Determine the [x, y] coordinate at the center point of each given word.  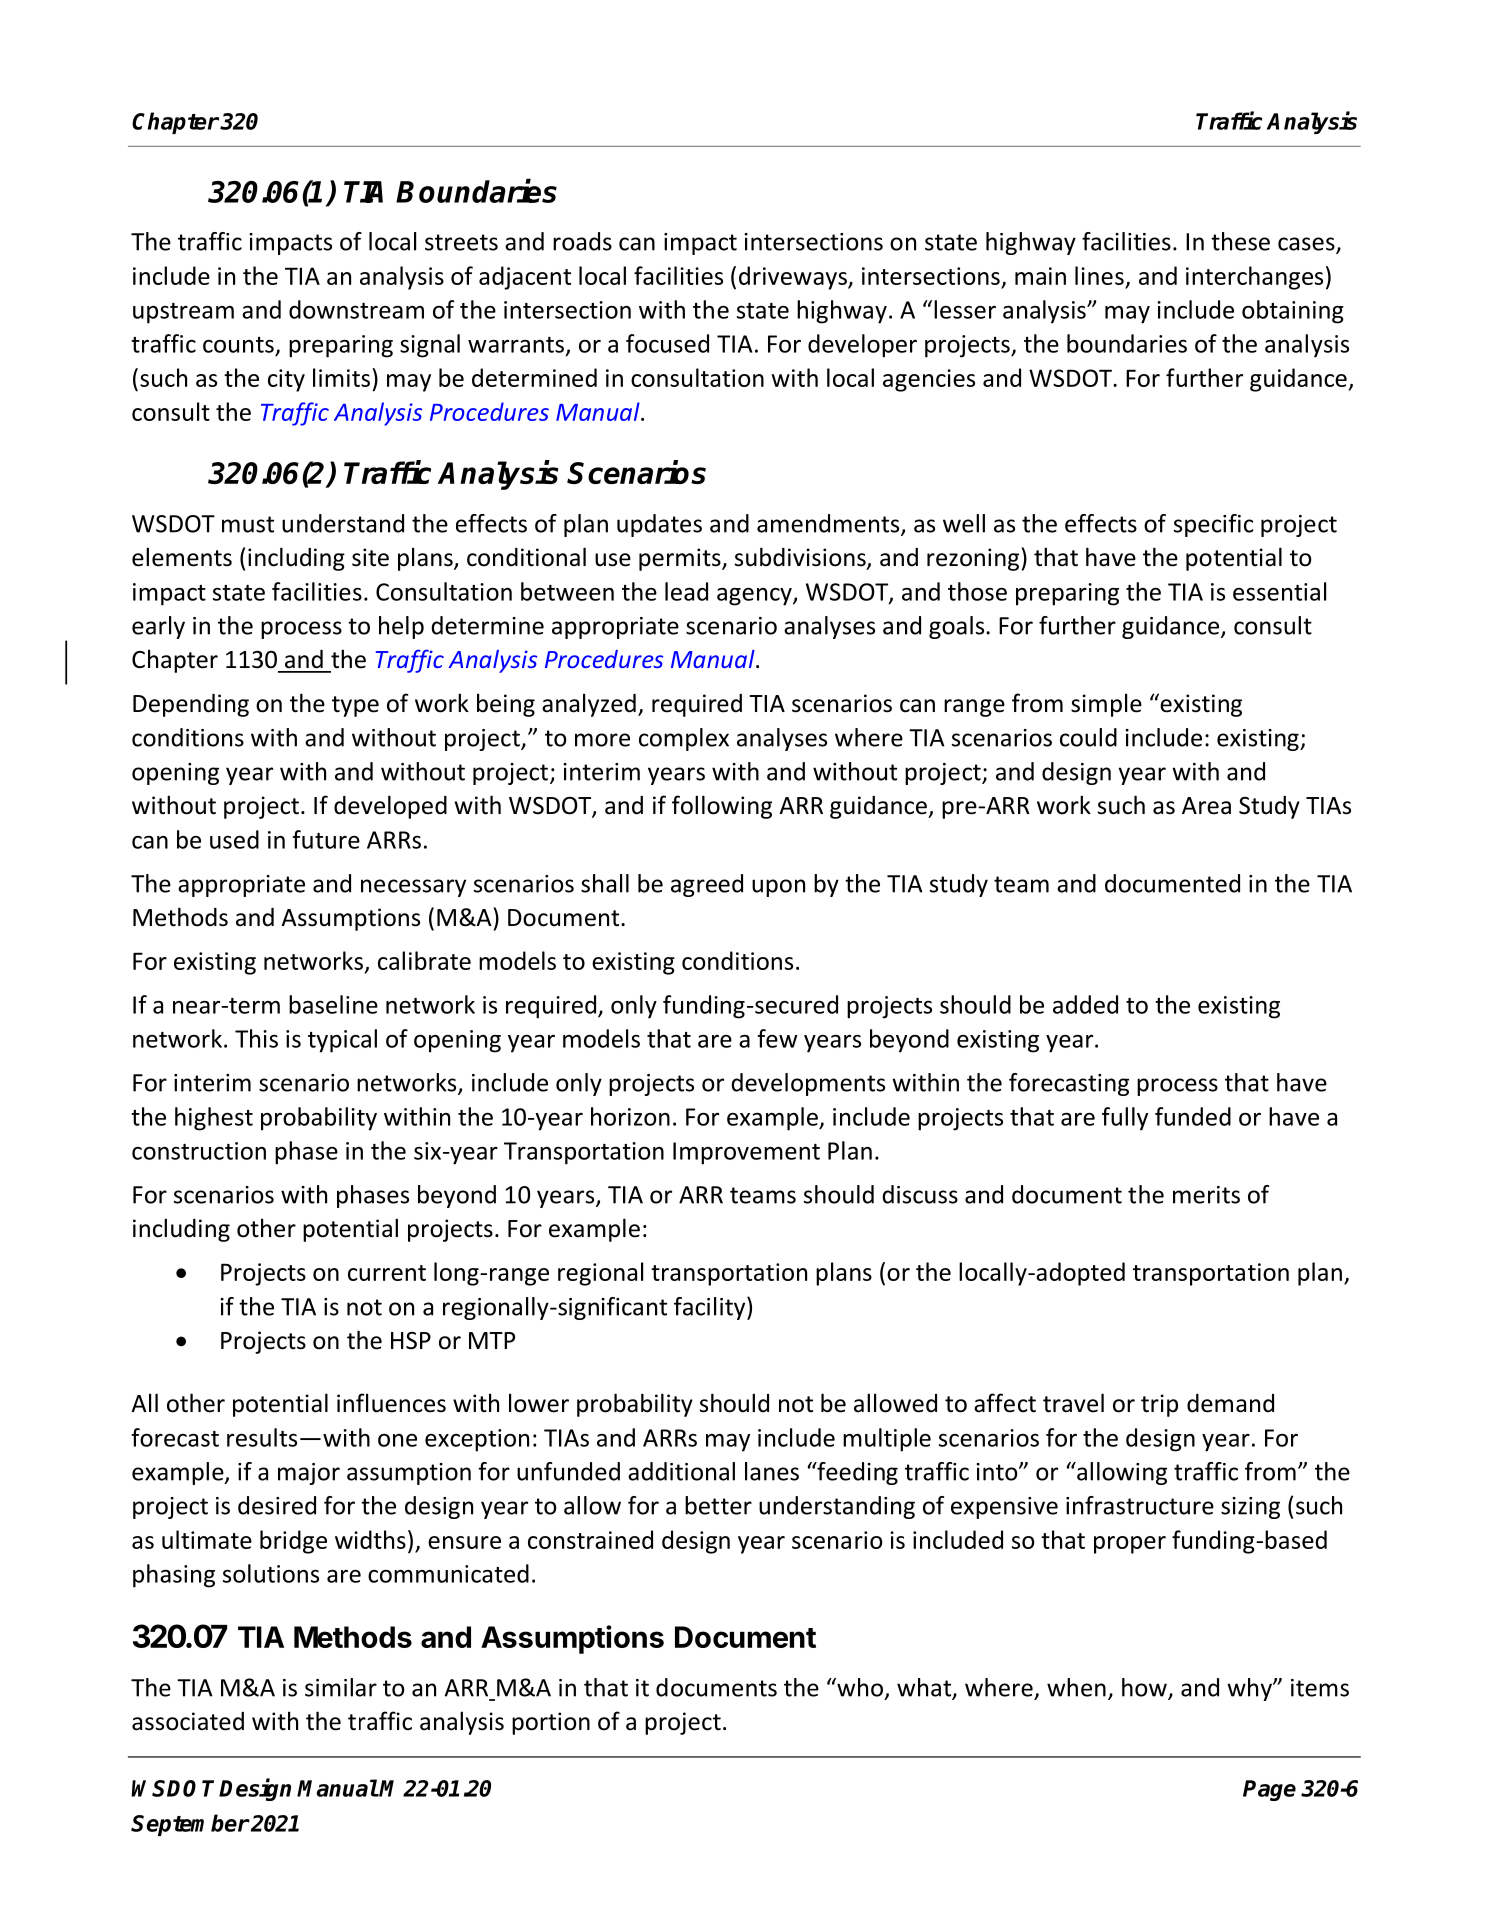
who [859, 1687]
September [190, 1825]
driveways [794, 278]
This [256, 1038]
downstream [356, 309]
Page [1269, 1790]
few [777, 1038]
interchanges [1254, 278]
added [1085, 1004]
